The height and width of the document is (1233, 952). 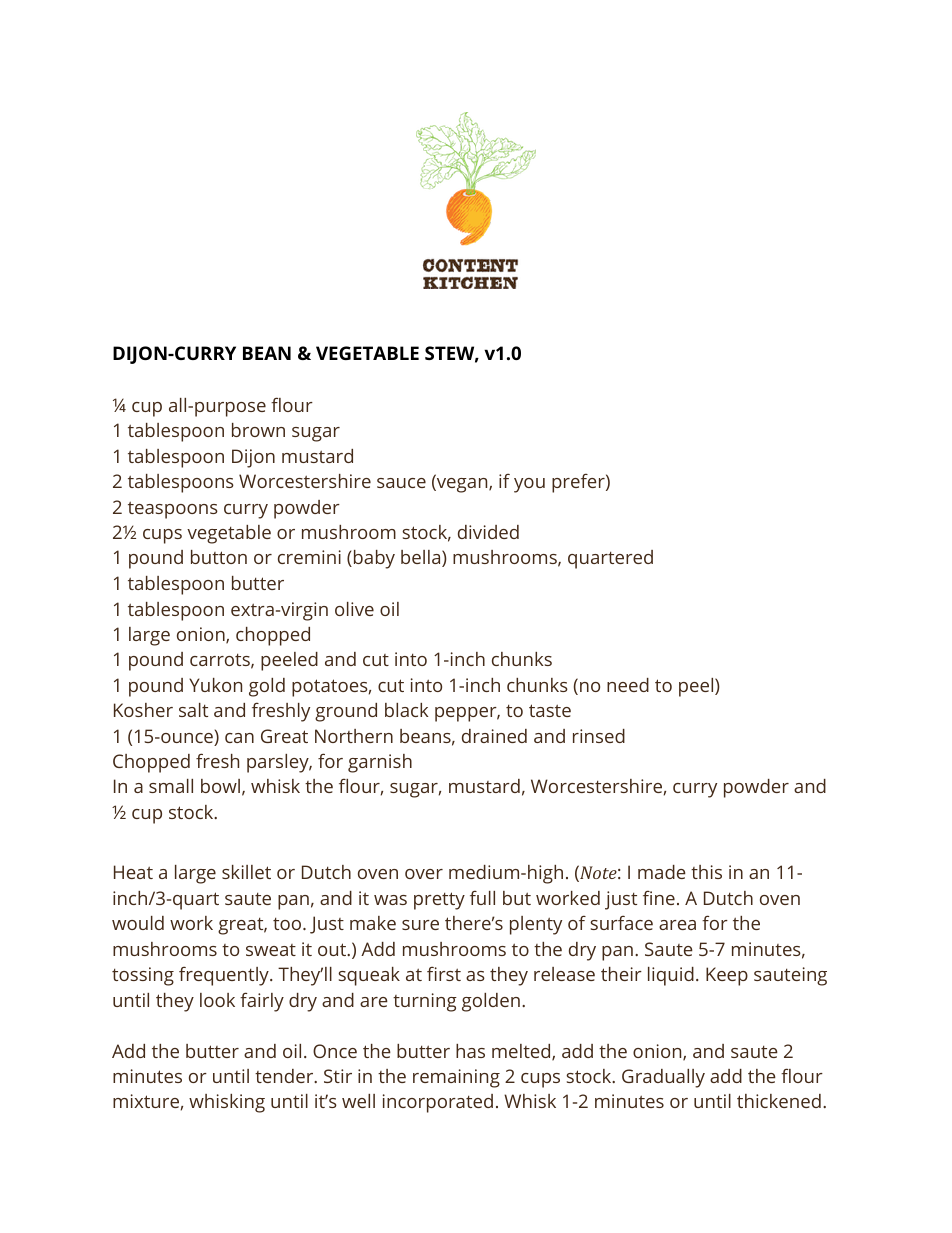 What do you see at coordinates (258, 430) in the document?
I see `brown` at bounding box center [258, 430].
